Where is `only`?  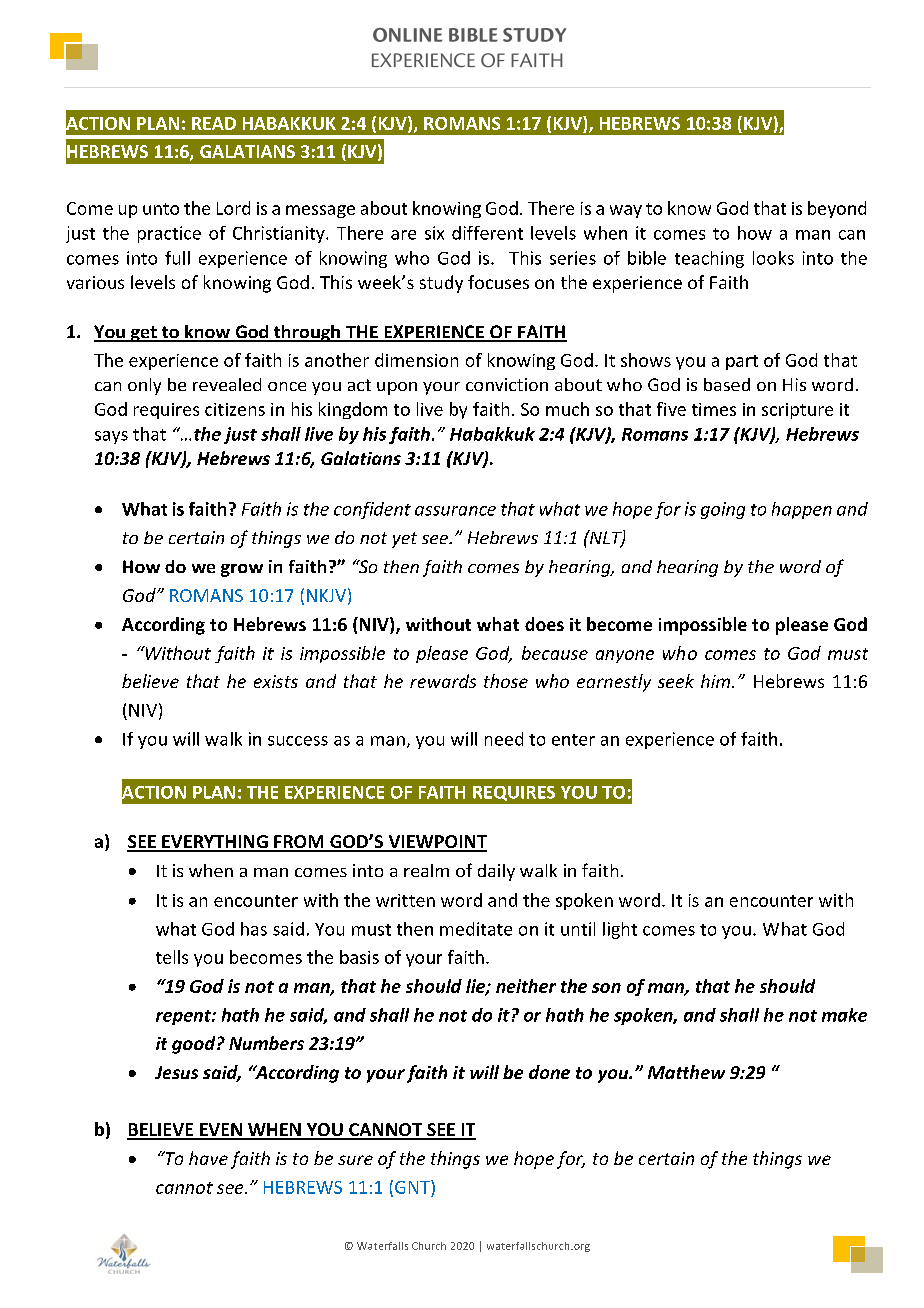
only is located at coordinates (144, 386).
